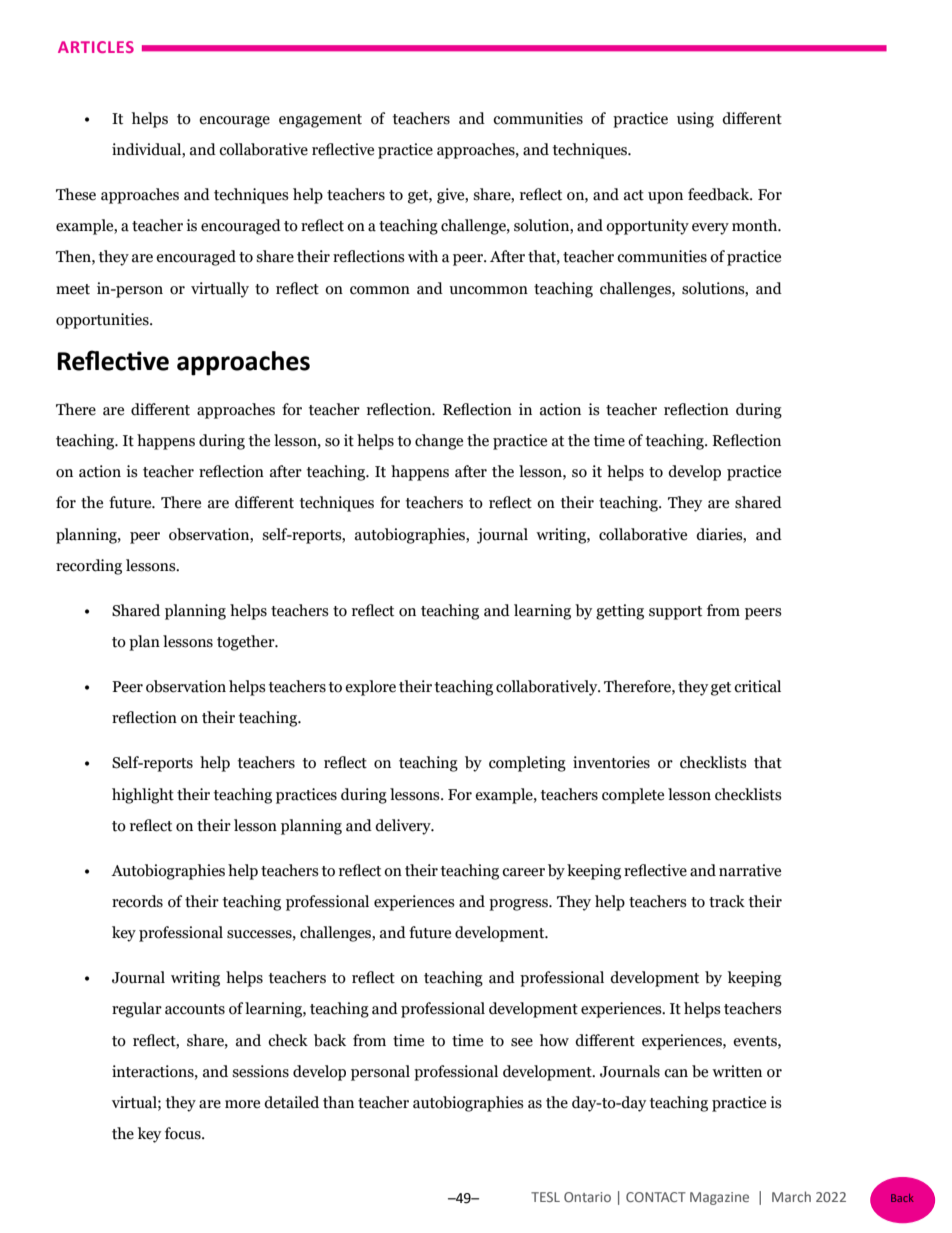 The image size is (952, 1233). Describe the element at coordinates (89, 567) in the screenshot. I see `recording` at that location.
